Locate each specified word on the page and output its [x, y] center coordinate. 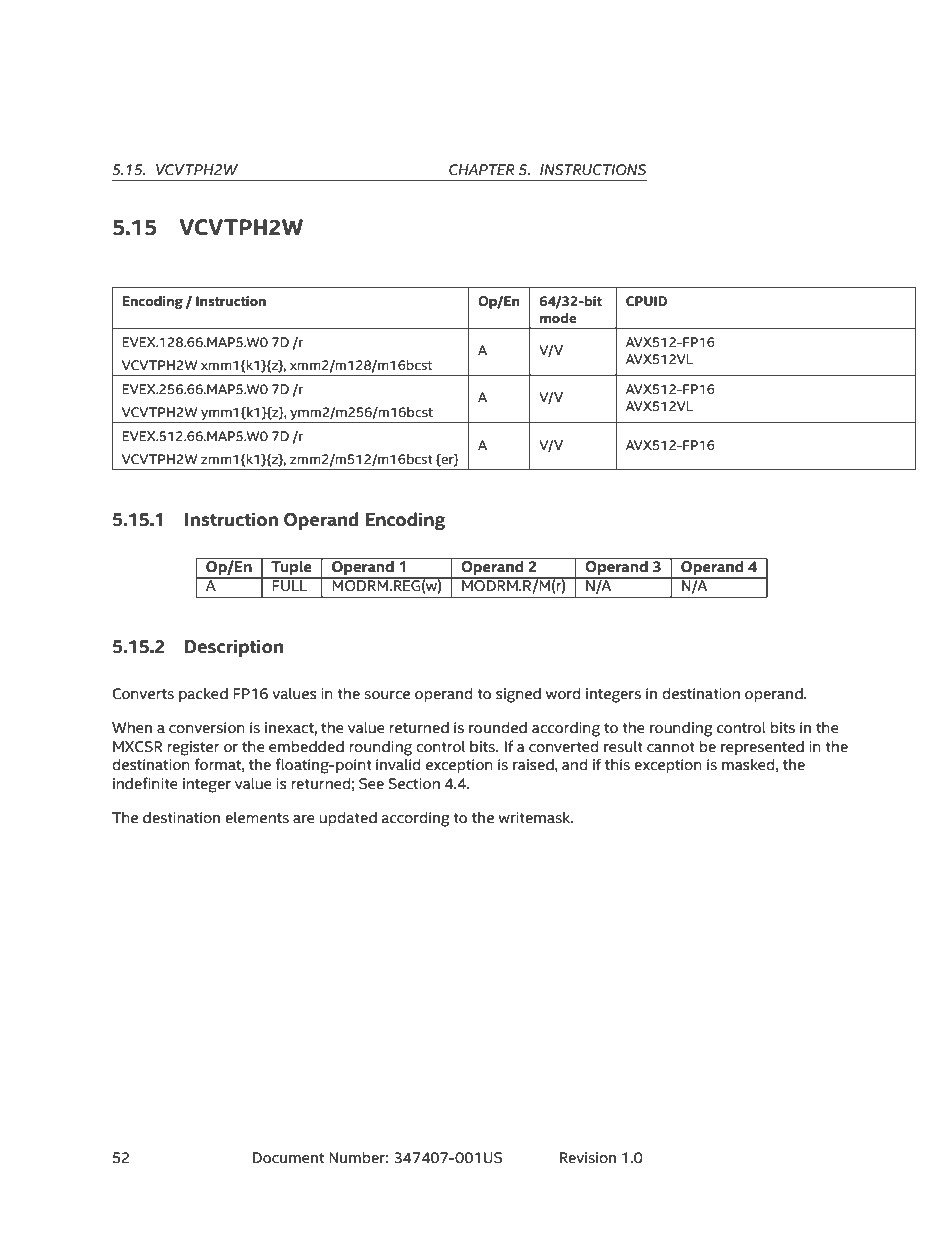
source [387, 695]
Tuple [291, 568]
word [563, 694]
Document [288, 1158]
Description [234, 648]
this [617, 765]
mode [558, 318]
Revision [588, 1158]
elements [257, 818]
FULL [290, 585]
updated [348, 819]
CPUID [646, 301]
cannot [671, 747]
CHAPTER [482, 170]
